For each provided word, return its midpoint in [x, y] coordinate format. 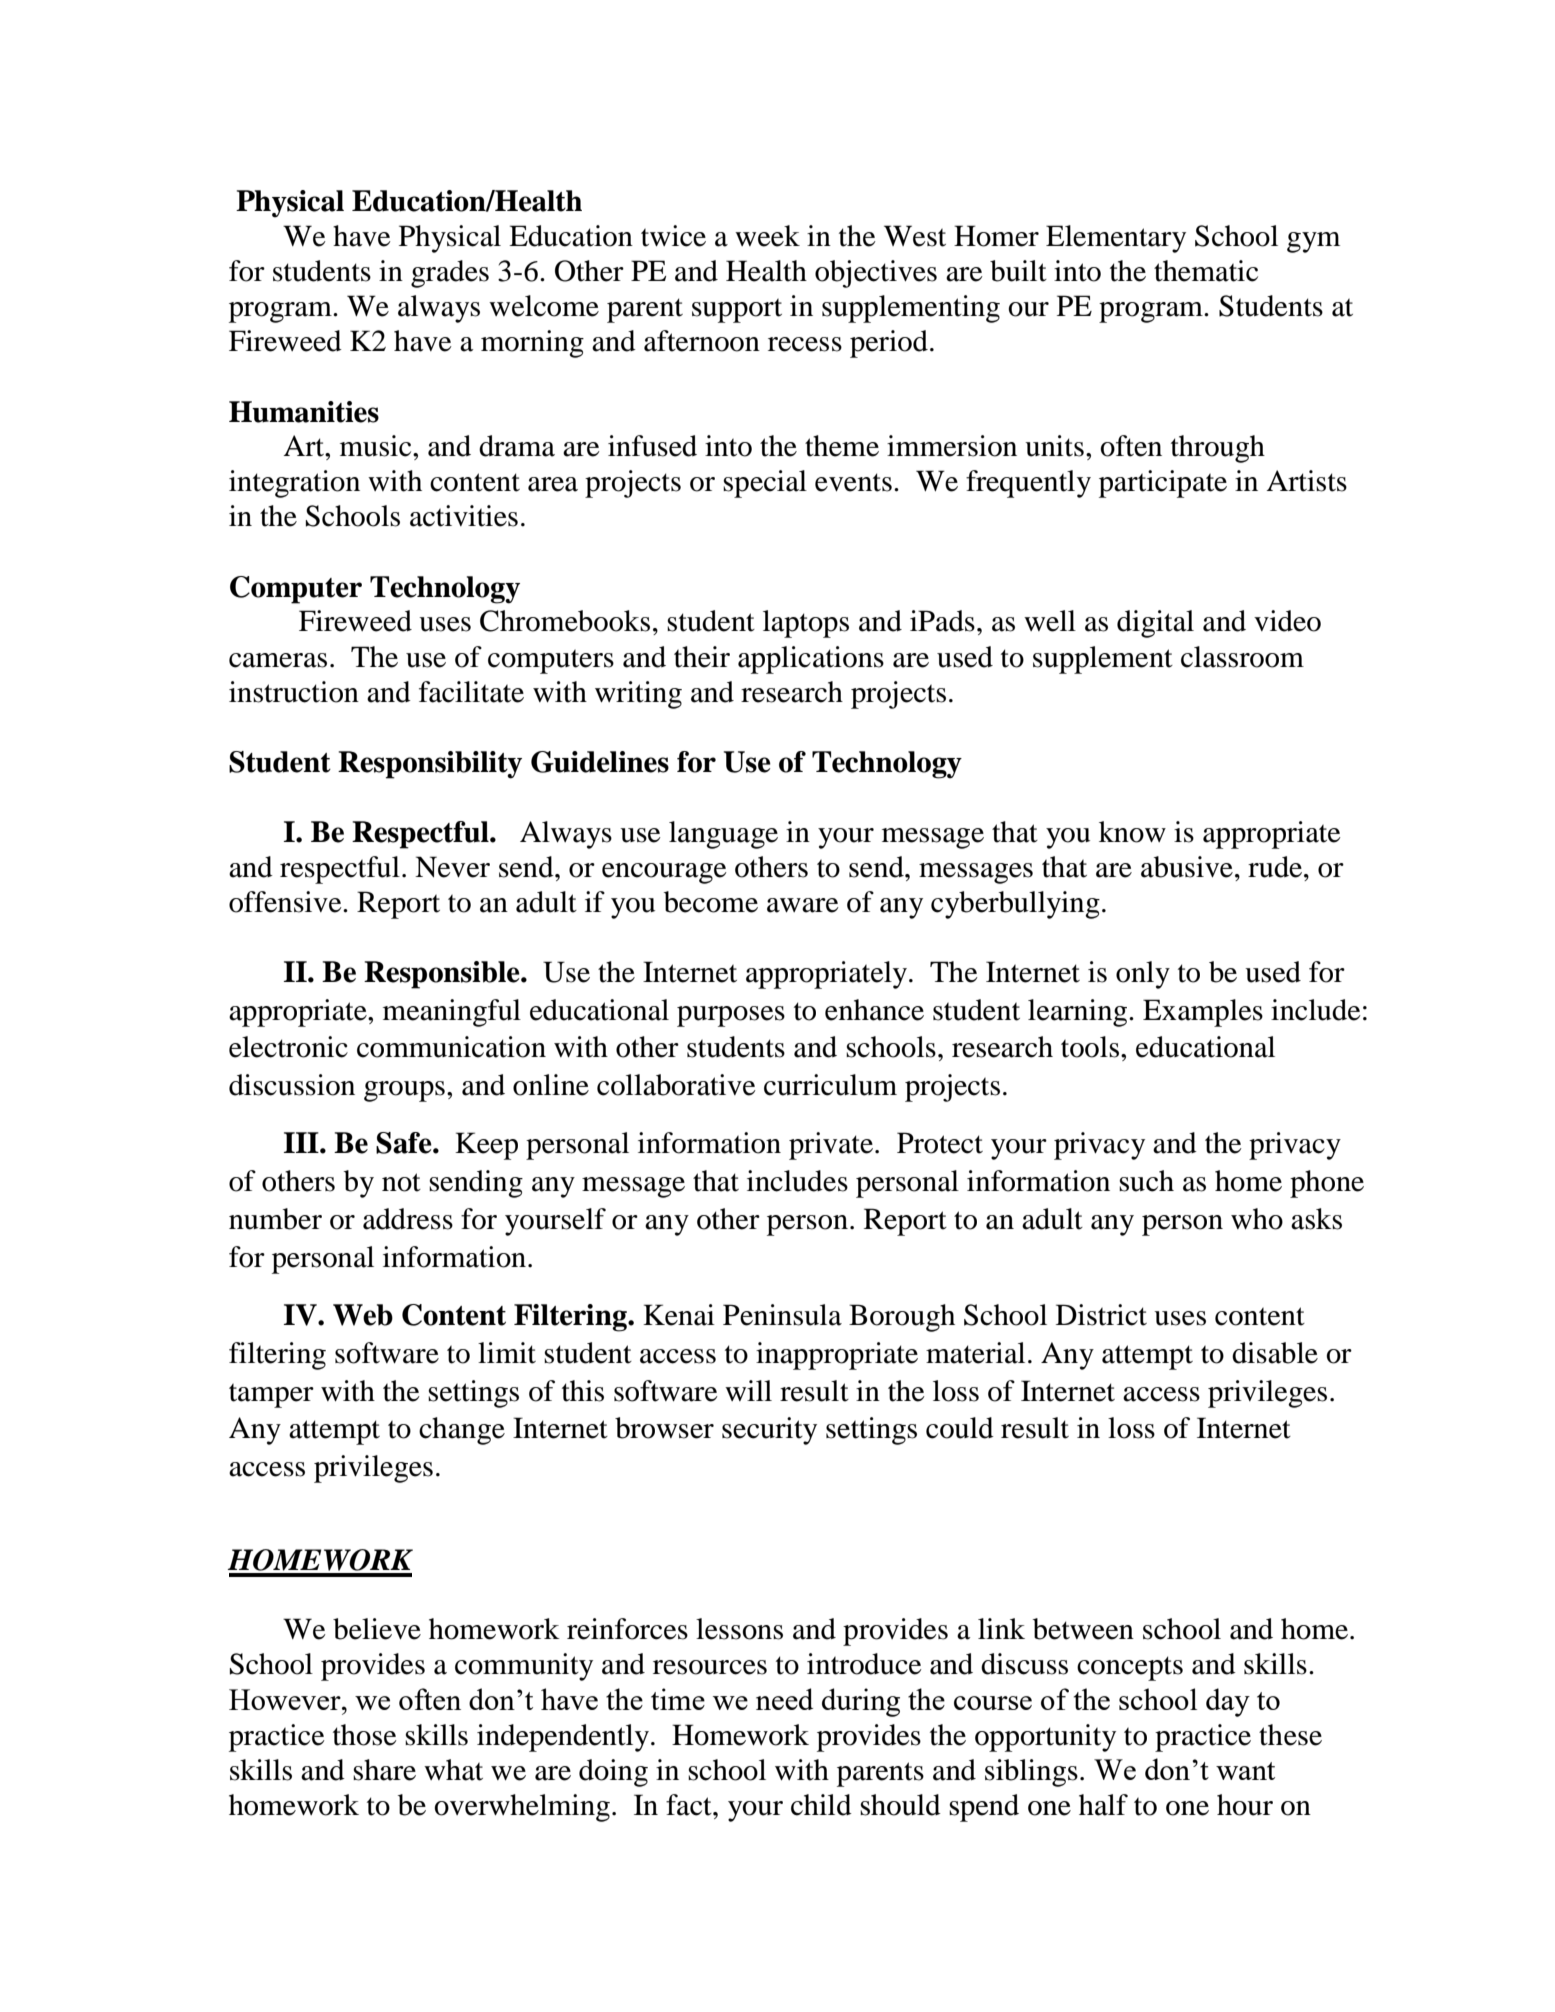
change [462, 1431]
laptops [806, 624]
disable [1275, 1353]
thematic [1206, 271]
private [831, 1146]
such [1146, 1181]
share [384, 1770]
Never [452, 867]
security [769, 1431]
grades [450, 274]
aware [803, 905]
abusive [1187, 867]
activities [464, 516]
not [401, 1182]
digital [1155, 624]
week [767, 236]
